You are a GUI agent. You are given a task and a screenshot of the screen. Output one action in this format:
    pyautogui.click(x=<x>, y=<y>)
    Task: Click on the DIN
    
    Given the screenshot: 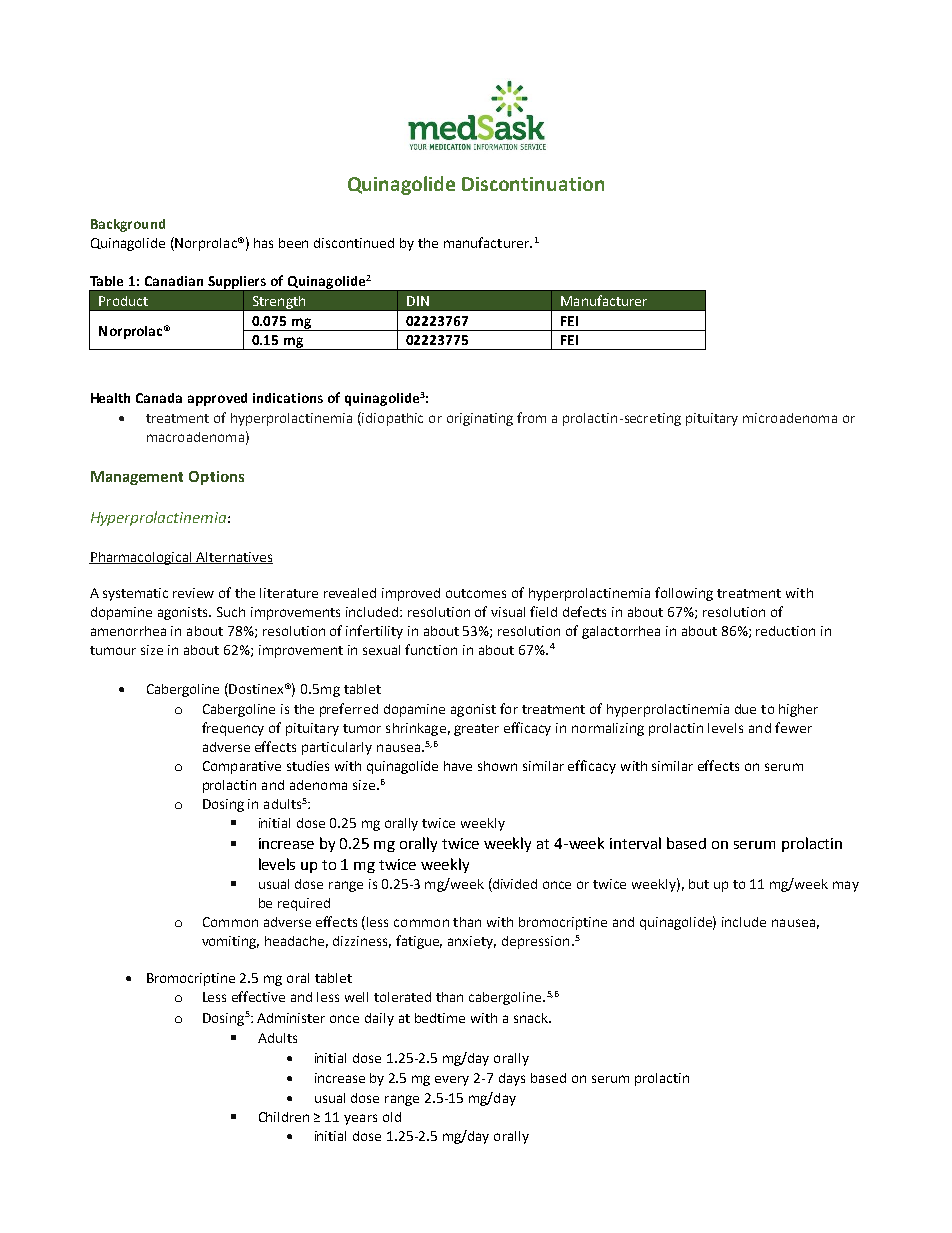 What is the action you would take?
    pyautogui.click(x=418, y=301)
